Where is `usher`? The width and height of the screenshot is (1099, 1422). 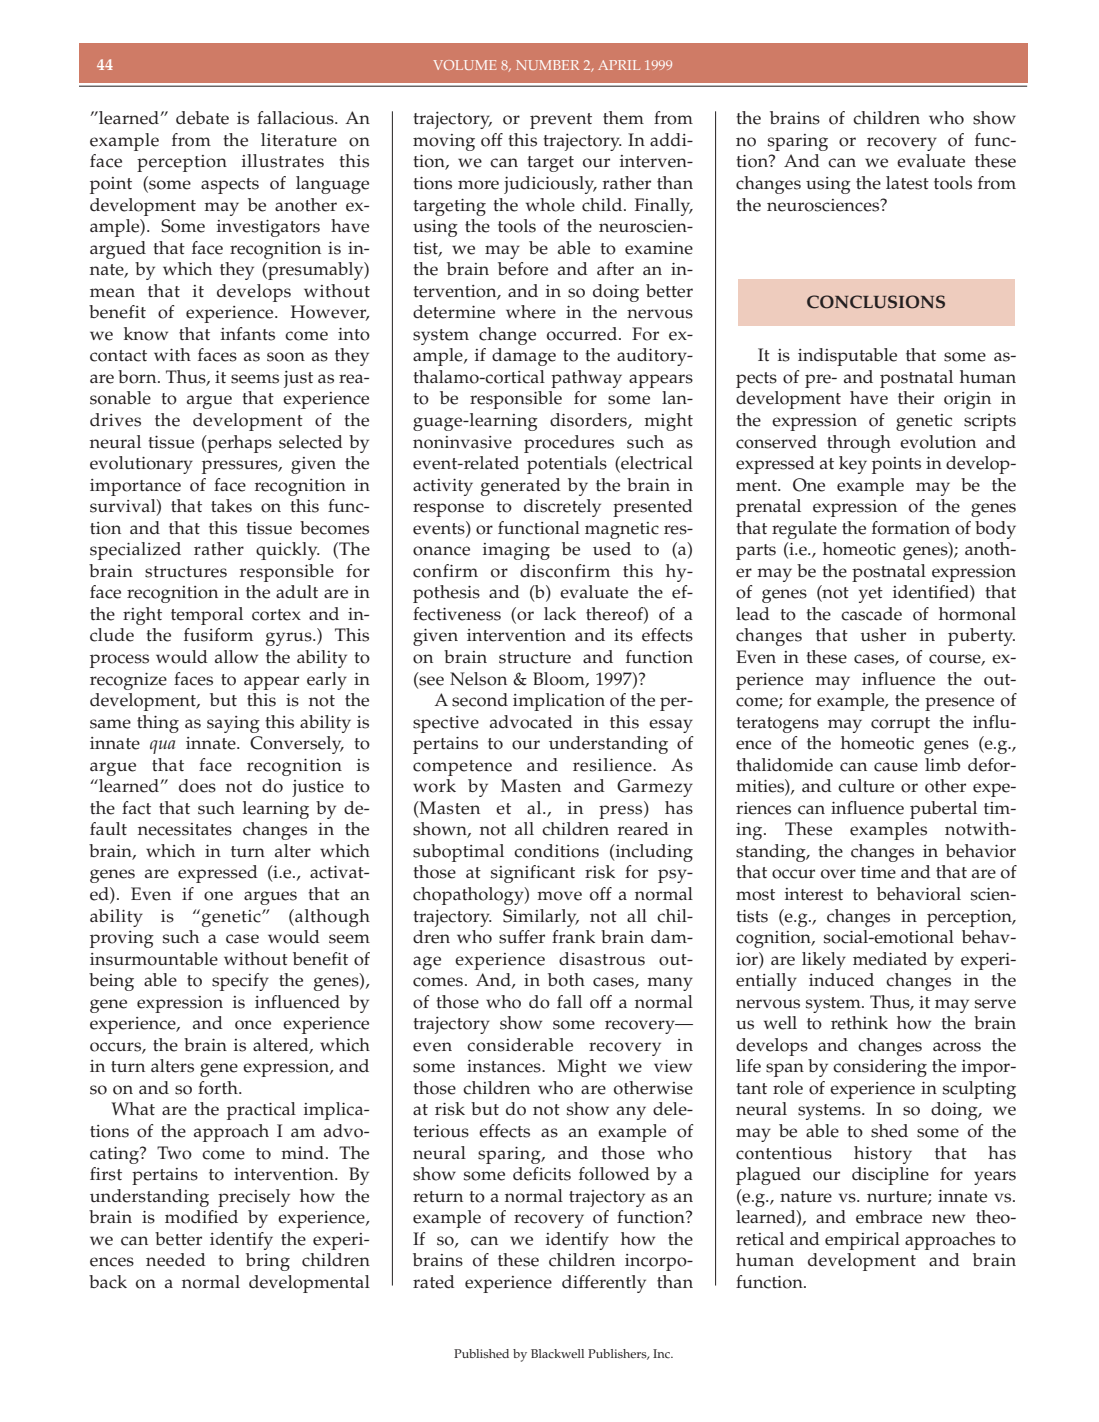 usher is located at coordinates (883, 635).
